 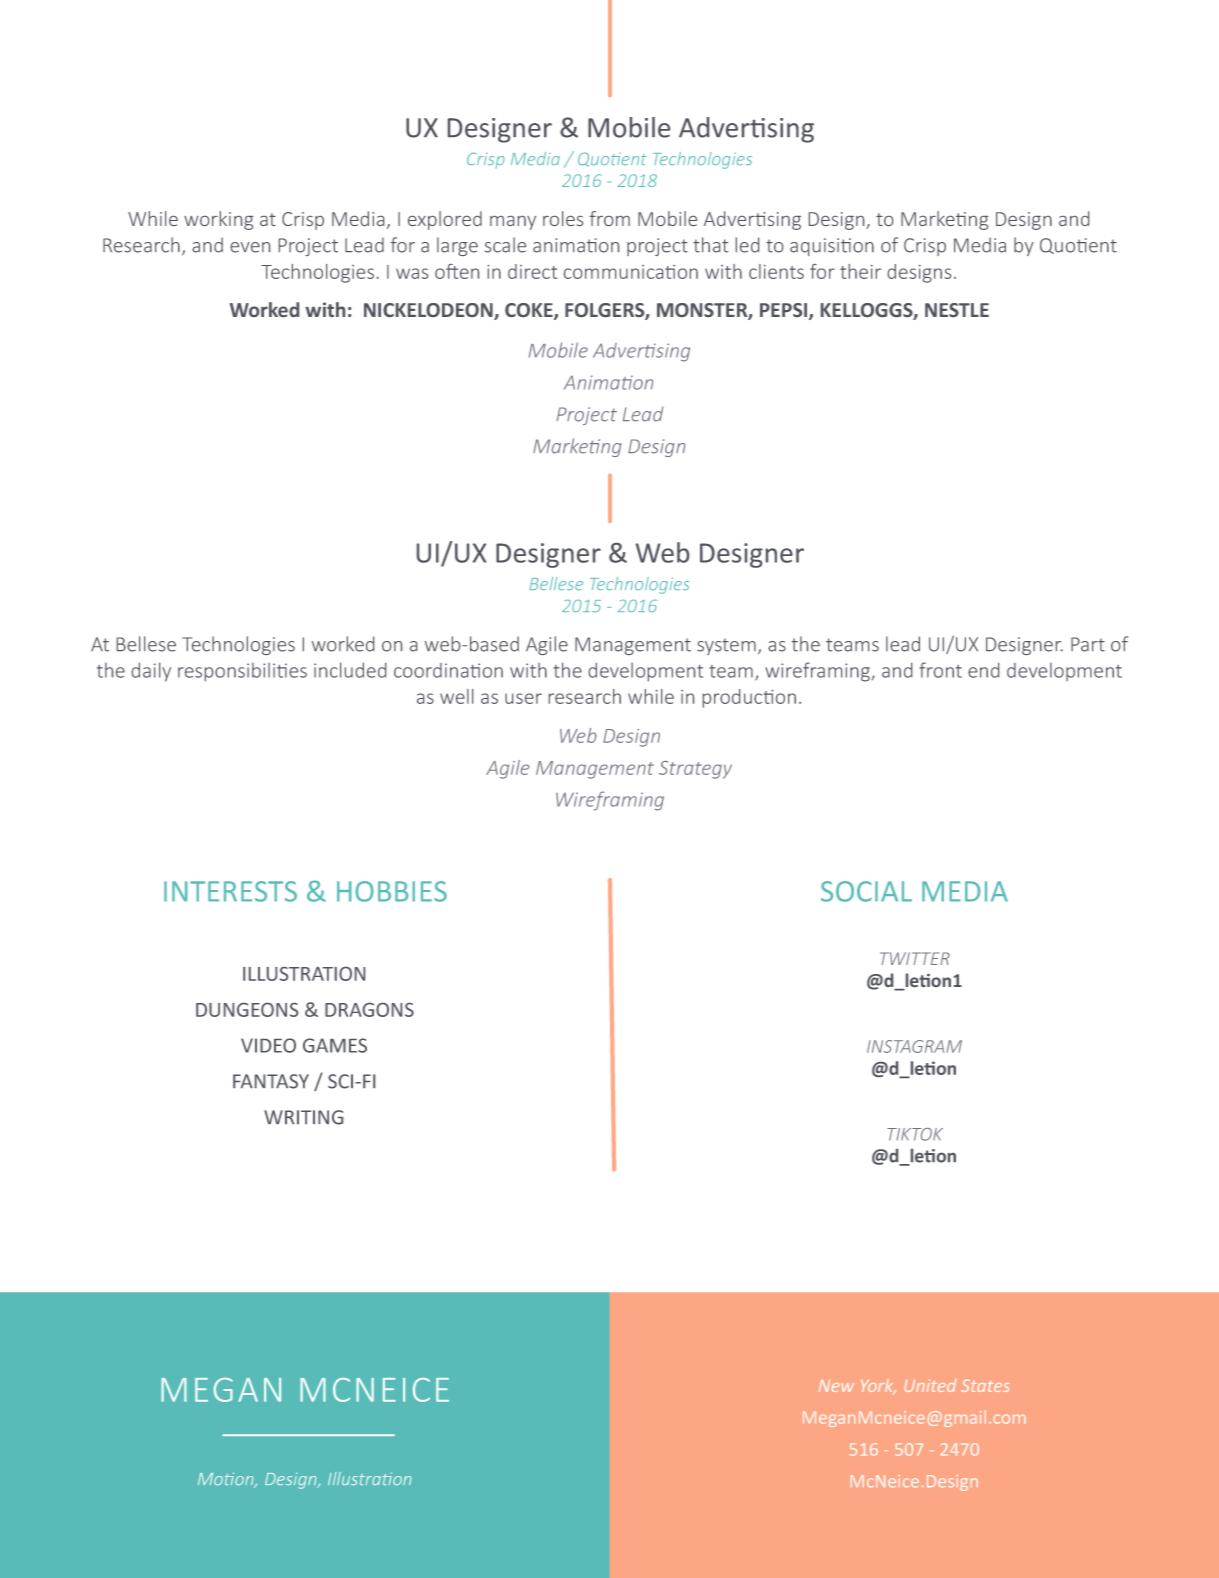 I want to click on Motion, so click(x=227, y=1480).
